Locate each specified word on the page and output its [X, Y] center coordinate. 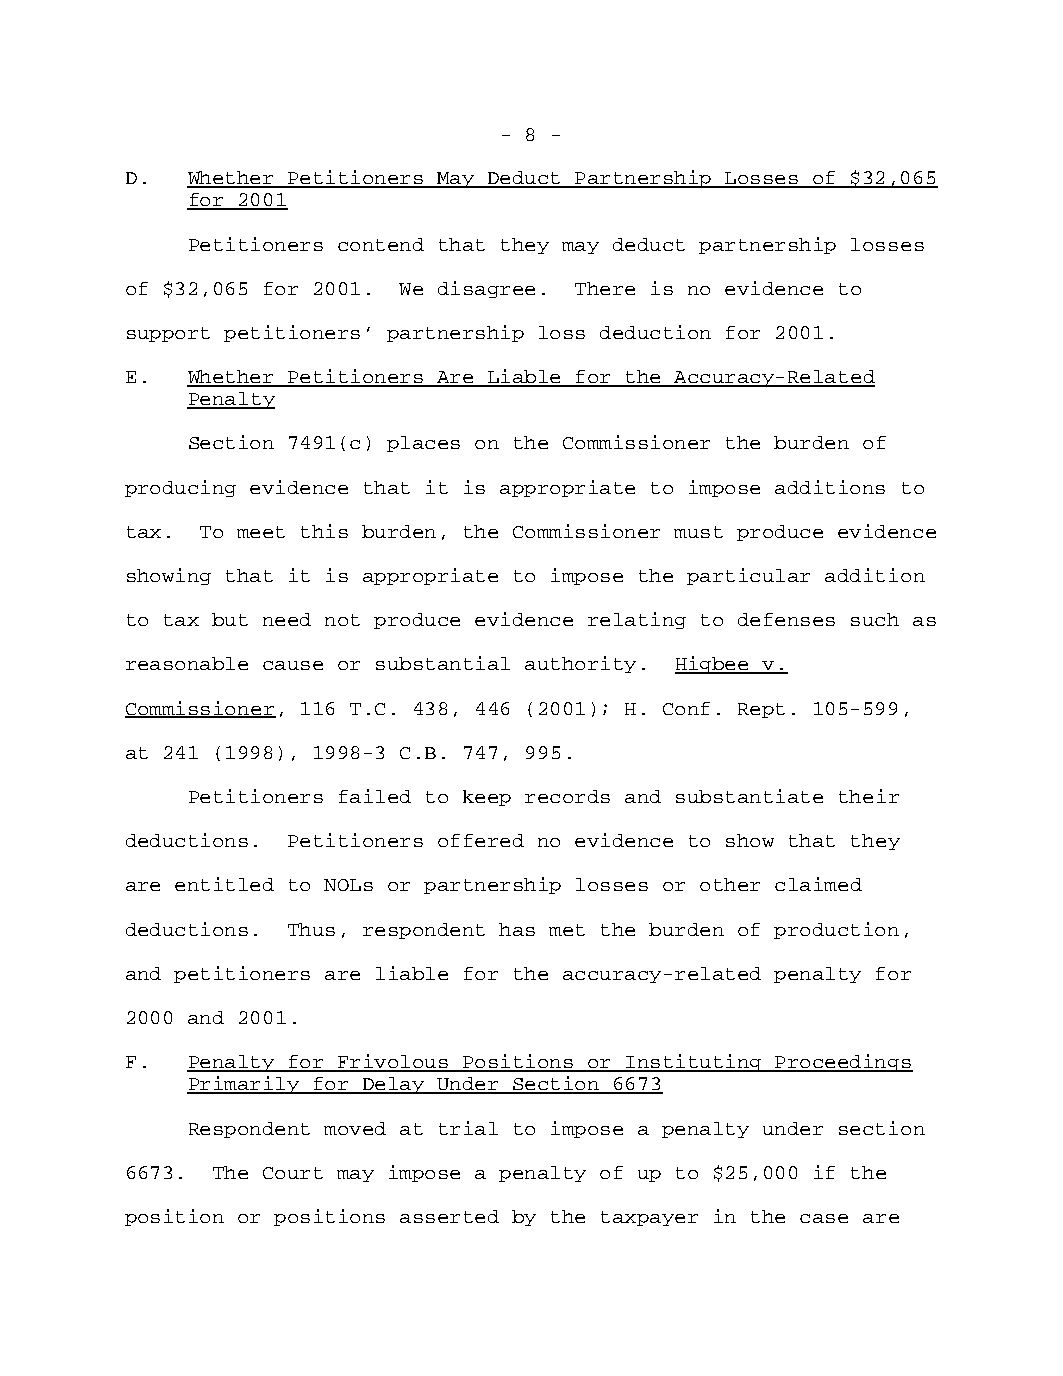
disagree [486, 289]
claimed [818, 884]
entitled [224, 884]
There [605, 288]
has [517, 929]
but [230, 619]
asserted [449, 1216]
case [824, 1218]
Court [293, 1173]
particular [748, 576]
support [168, 334]
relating [637, 620]
